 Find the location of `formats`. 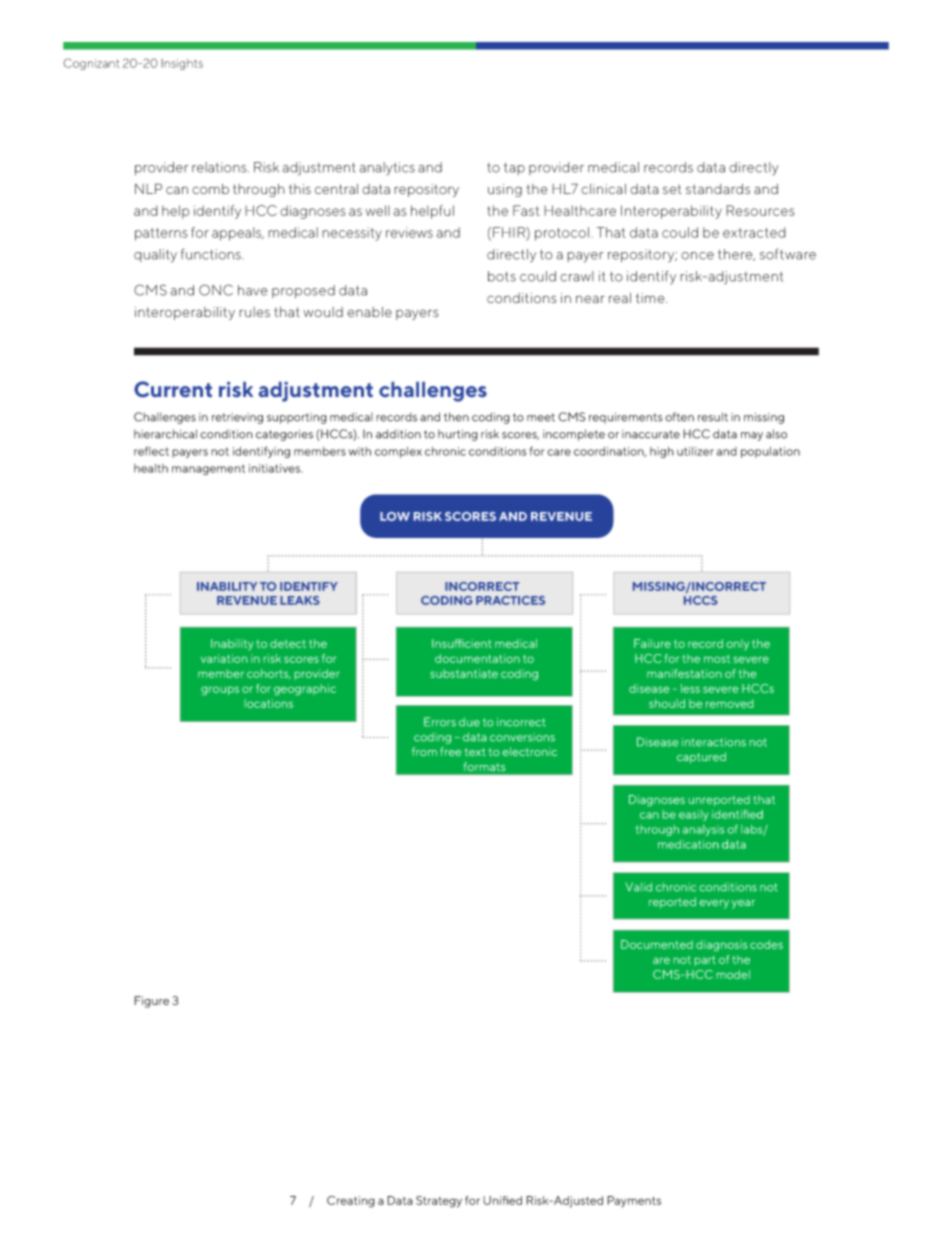

formats is located at coordinates (484, 766).
